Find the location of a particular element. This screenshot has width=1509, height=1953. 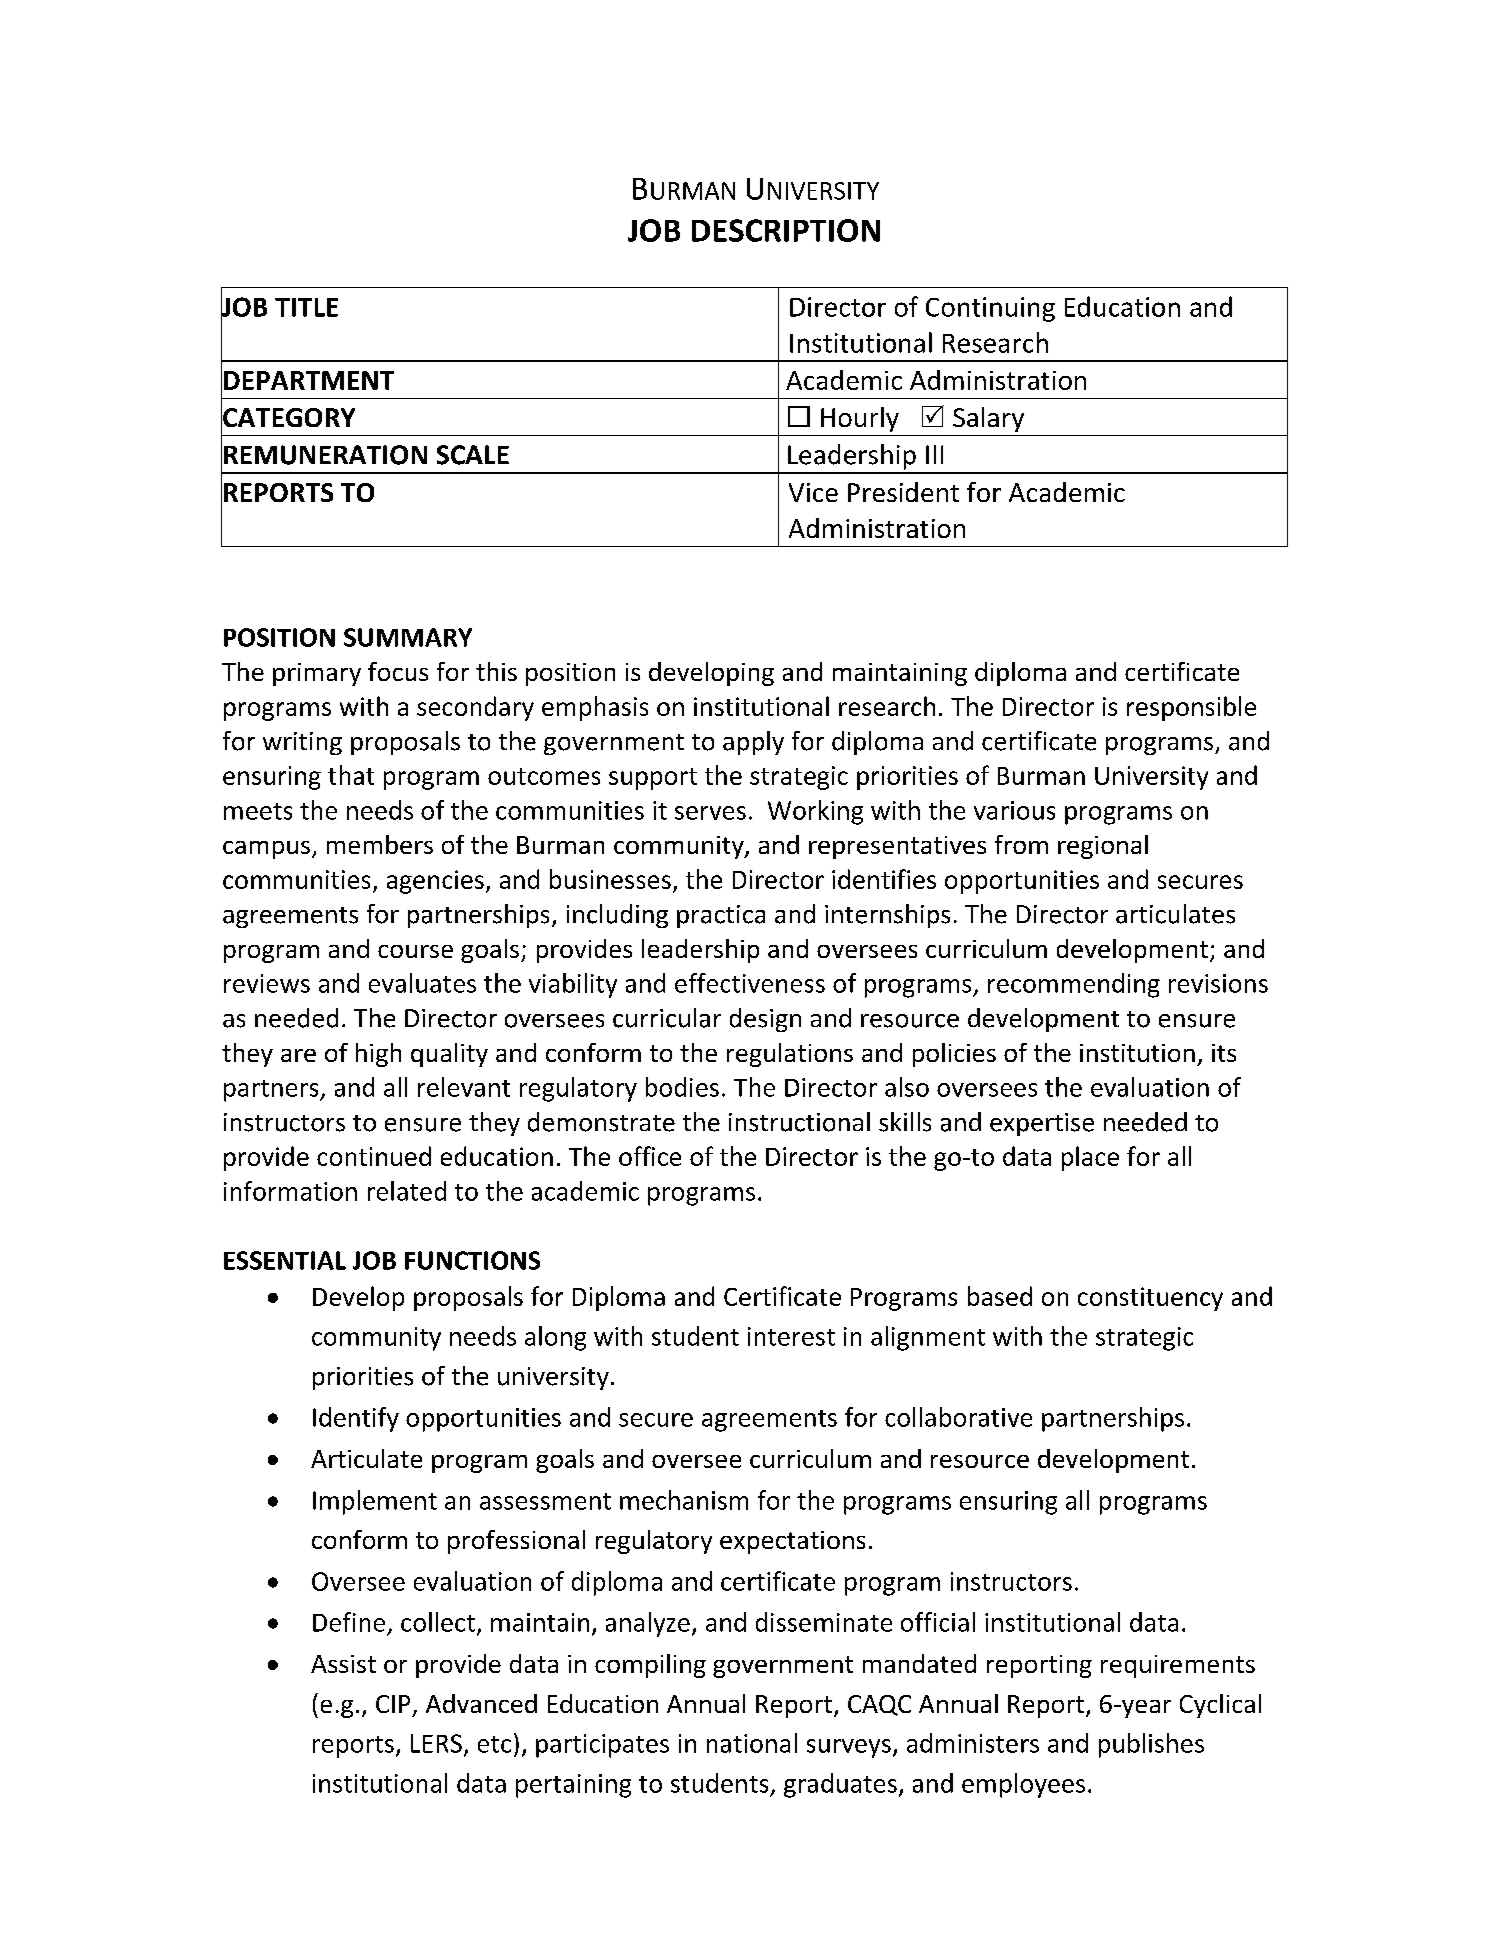

Continuing is located at coordinates (990, 309).
